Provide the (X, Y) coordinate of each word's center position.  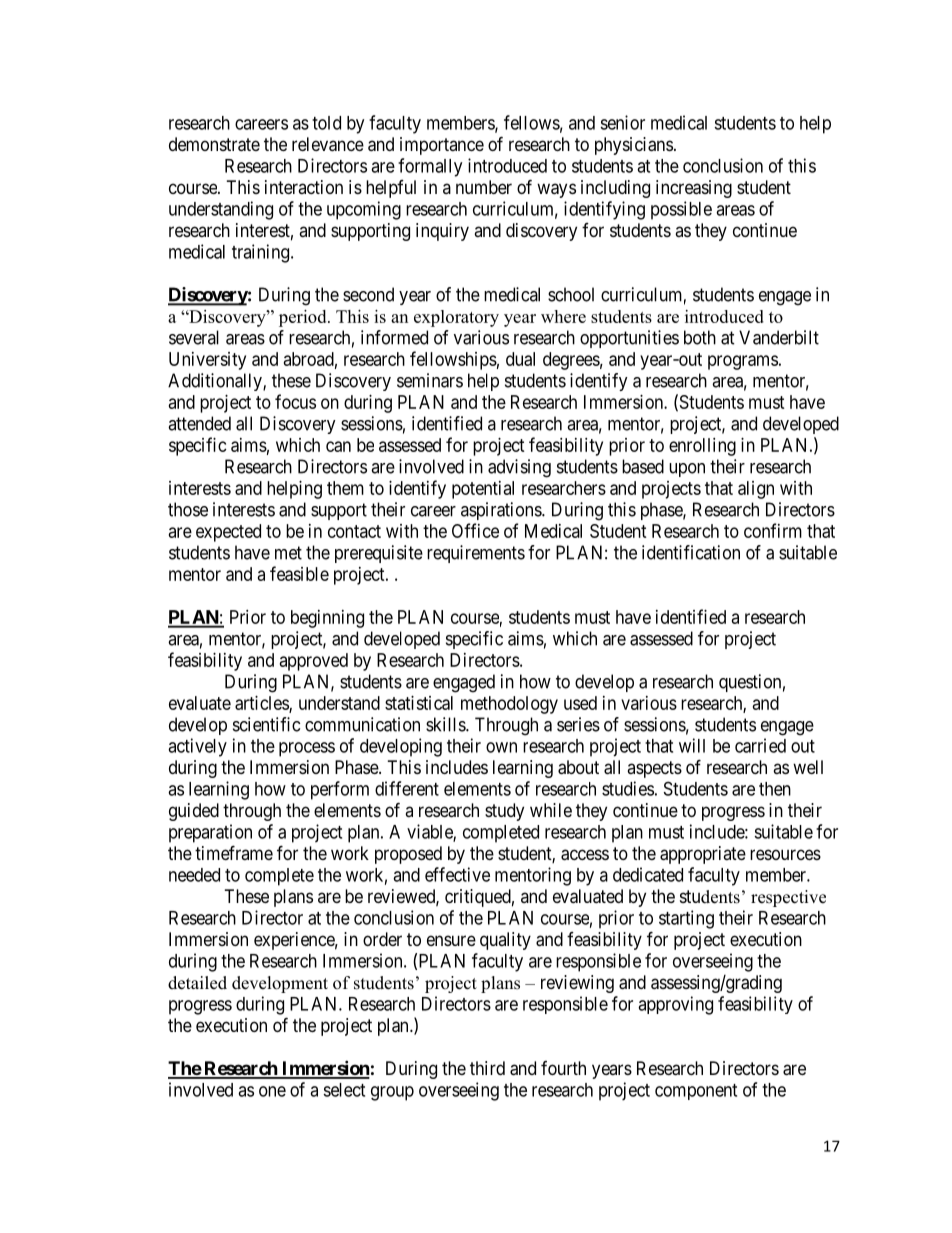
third (487, 1068)
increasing (694, 189)
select (344, 1090)
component (696, 1092)
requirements (476, 554)
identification (691, 552)
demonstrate (214, 144)
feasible (299, 573)
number (484, 187)
